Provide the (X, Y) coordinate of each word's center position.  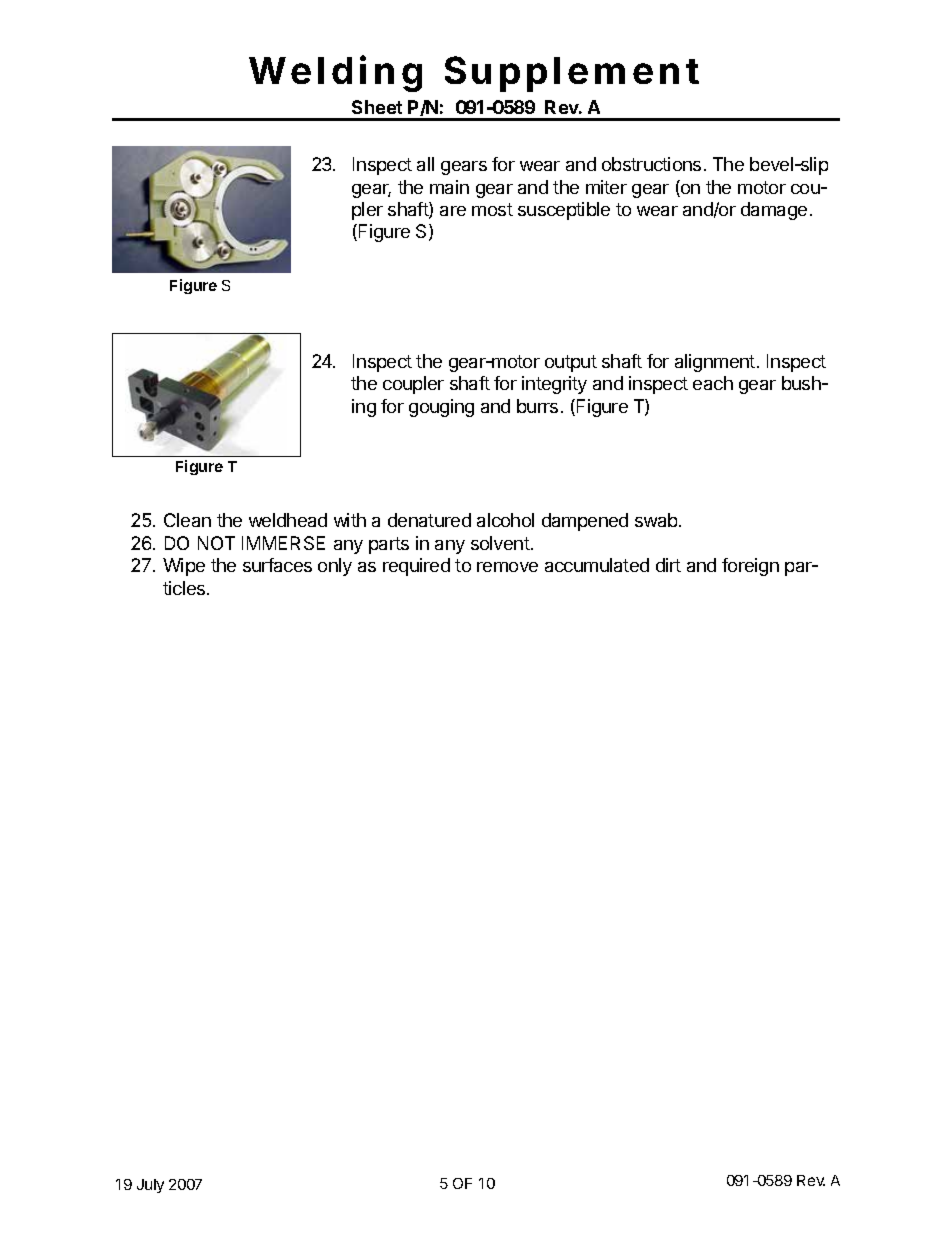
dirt (668, 565)
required (416, 567)
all (425, 164)
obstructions (651, 164)
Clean (187, 520)
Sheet (377, 107)
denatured (429, 520)
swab (657, 520)
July (150, 1186)
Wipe (184, 567)
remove (507, 567)
